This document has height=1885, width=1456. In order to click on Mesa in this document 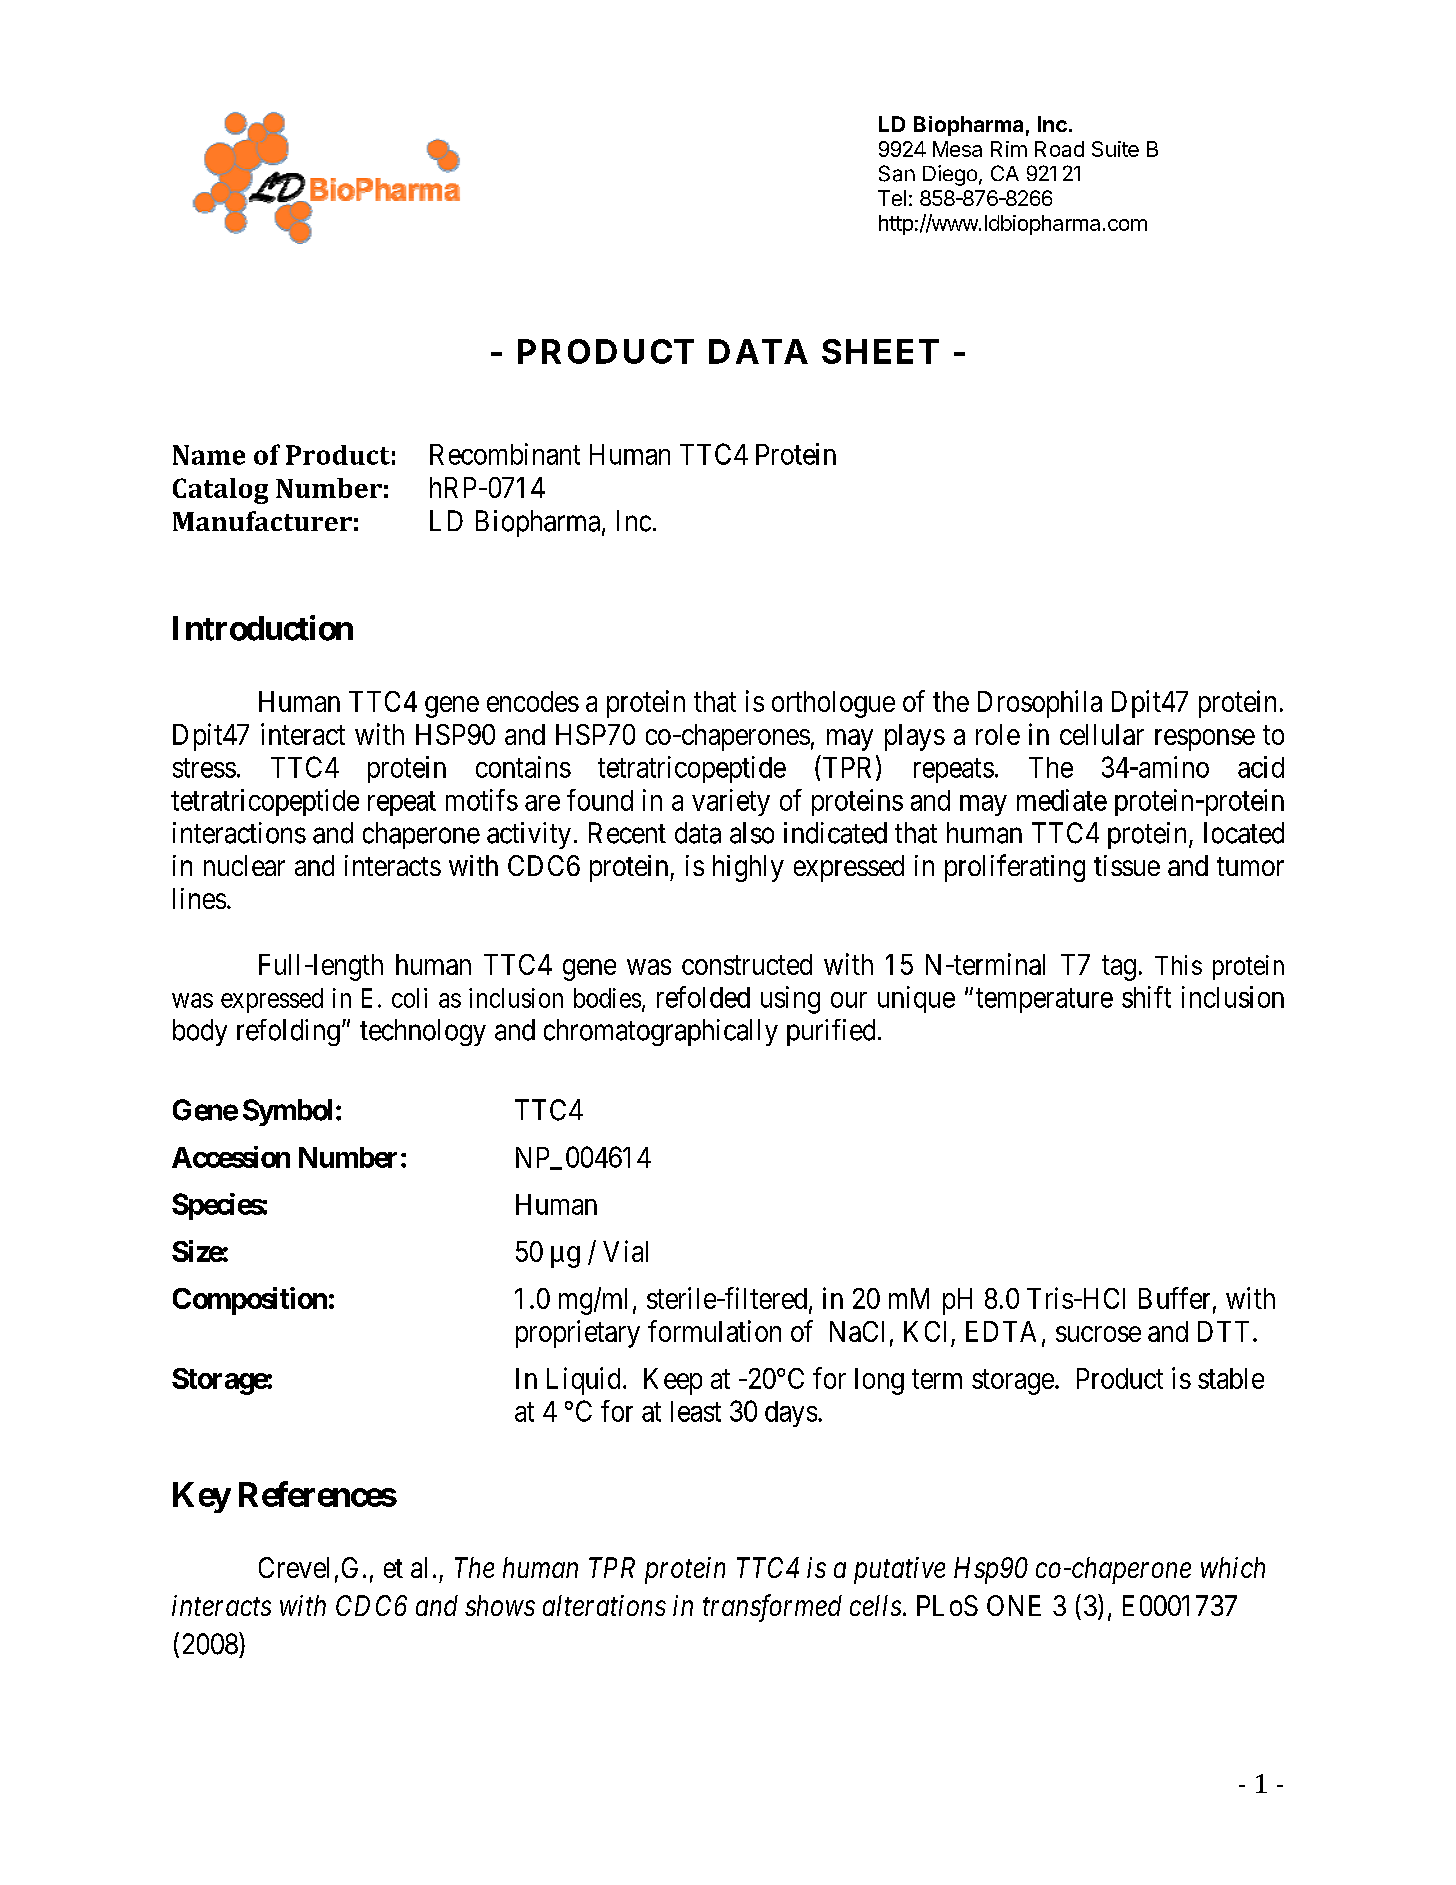, I will do `click(957, 149)`.
